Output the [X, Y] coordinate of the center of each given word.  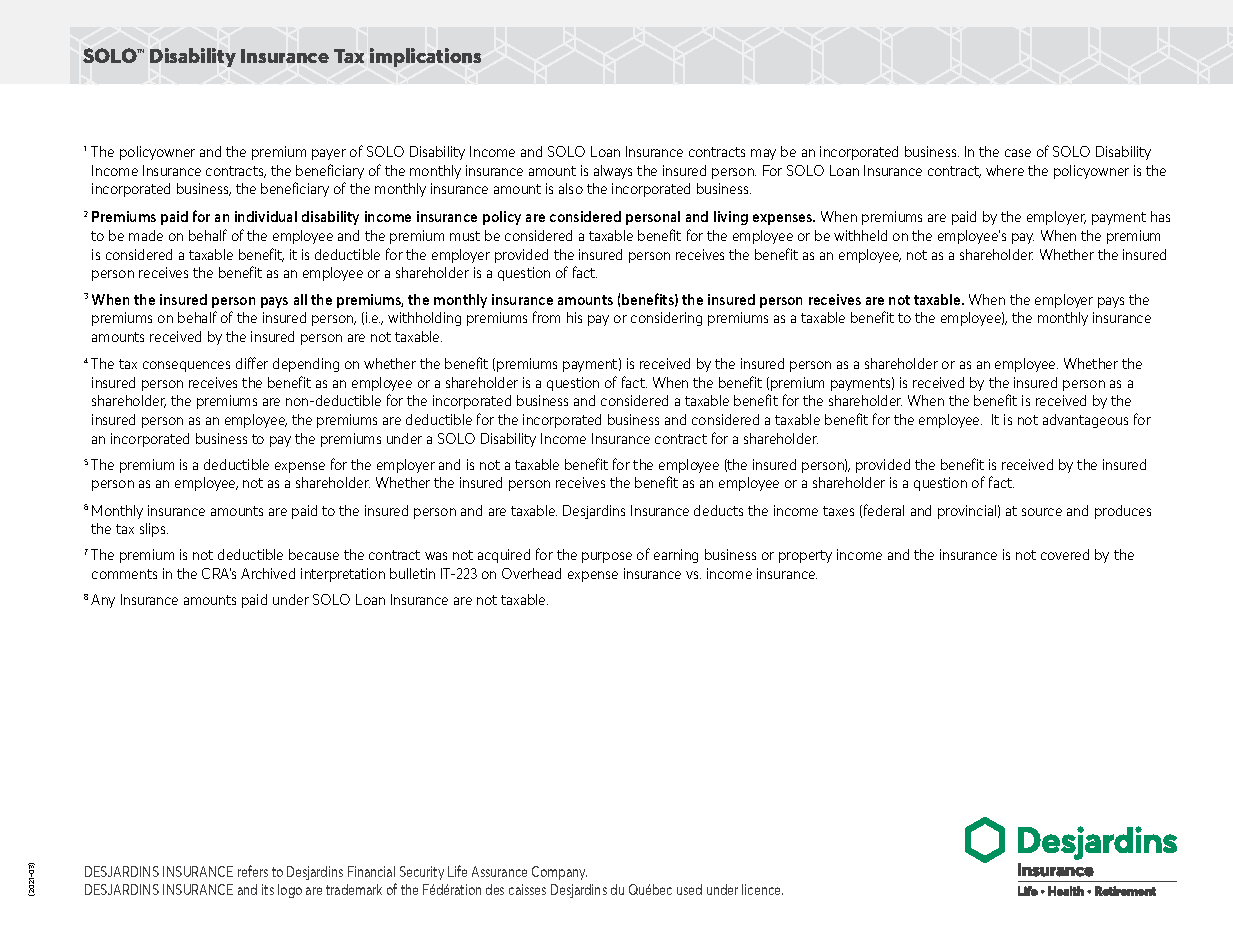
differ [252, 363]
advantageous [1085, 421]
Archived [268, 573]
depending [306, 365]
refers [253, 871]
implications [425, 57]
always [613, 172]
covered [1065, 554]
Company [559, 873]
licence [762, 889]
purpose [607, 557]
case [1018, 153]
